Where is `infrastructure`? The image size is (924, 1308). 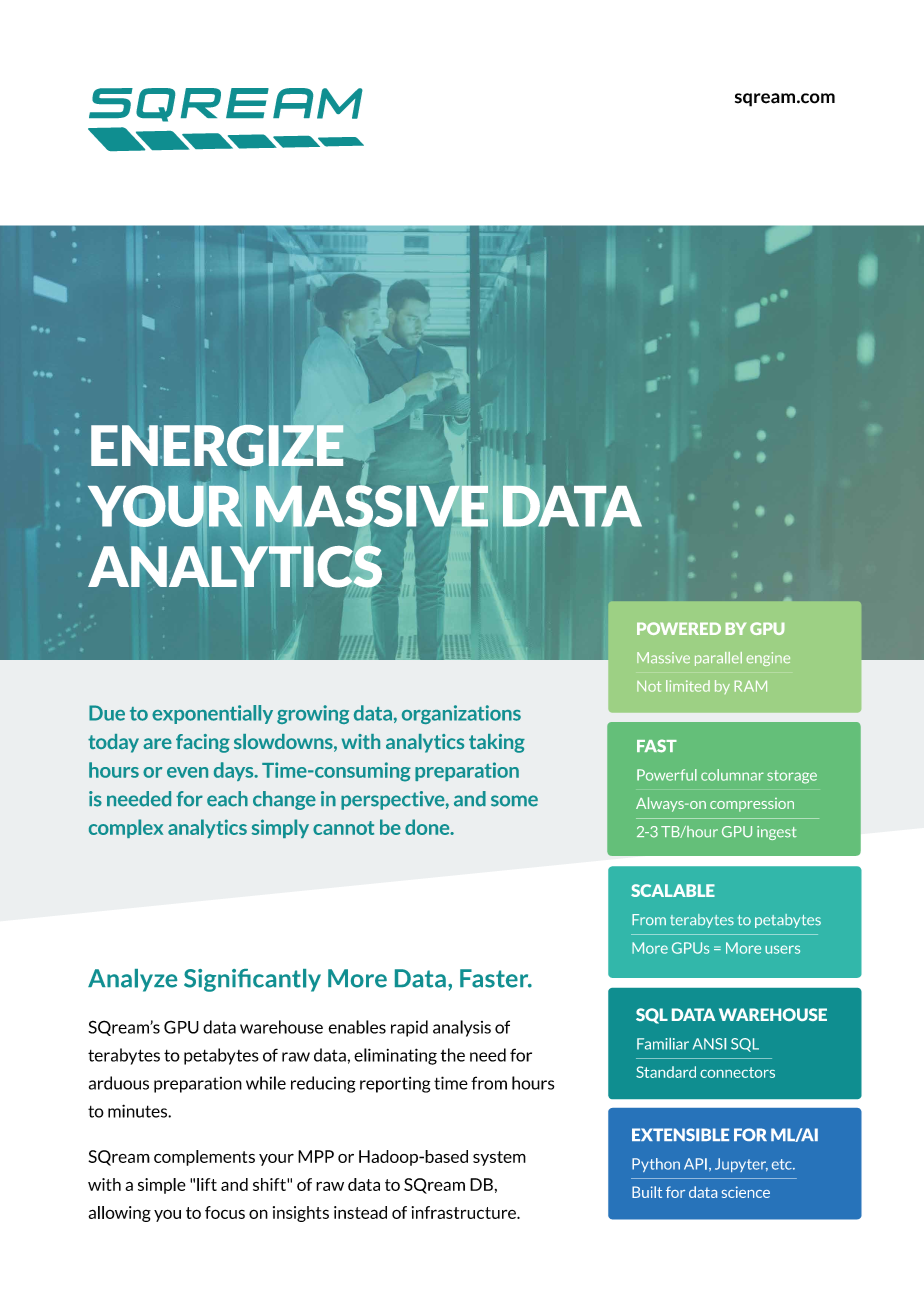 infrastructure is located at coordinates (465, 1212).
